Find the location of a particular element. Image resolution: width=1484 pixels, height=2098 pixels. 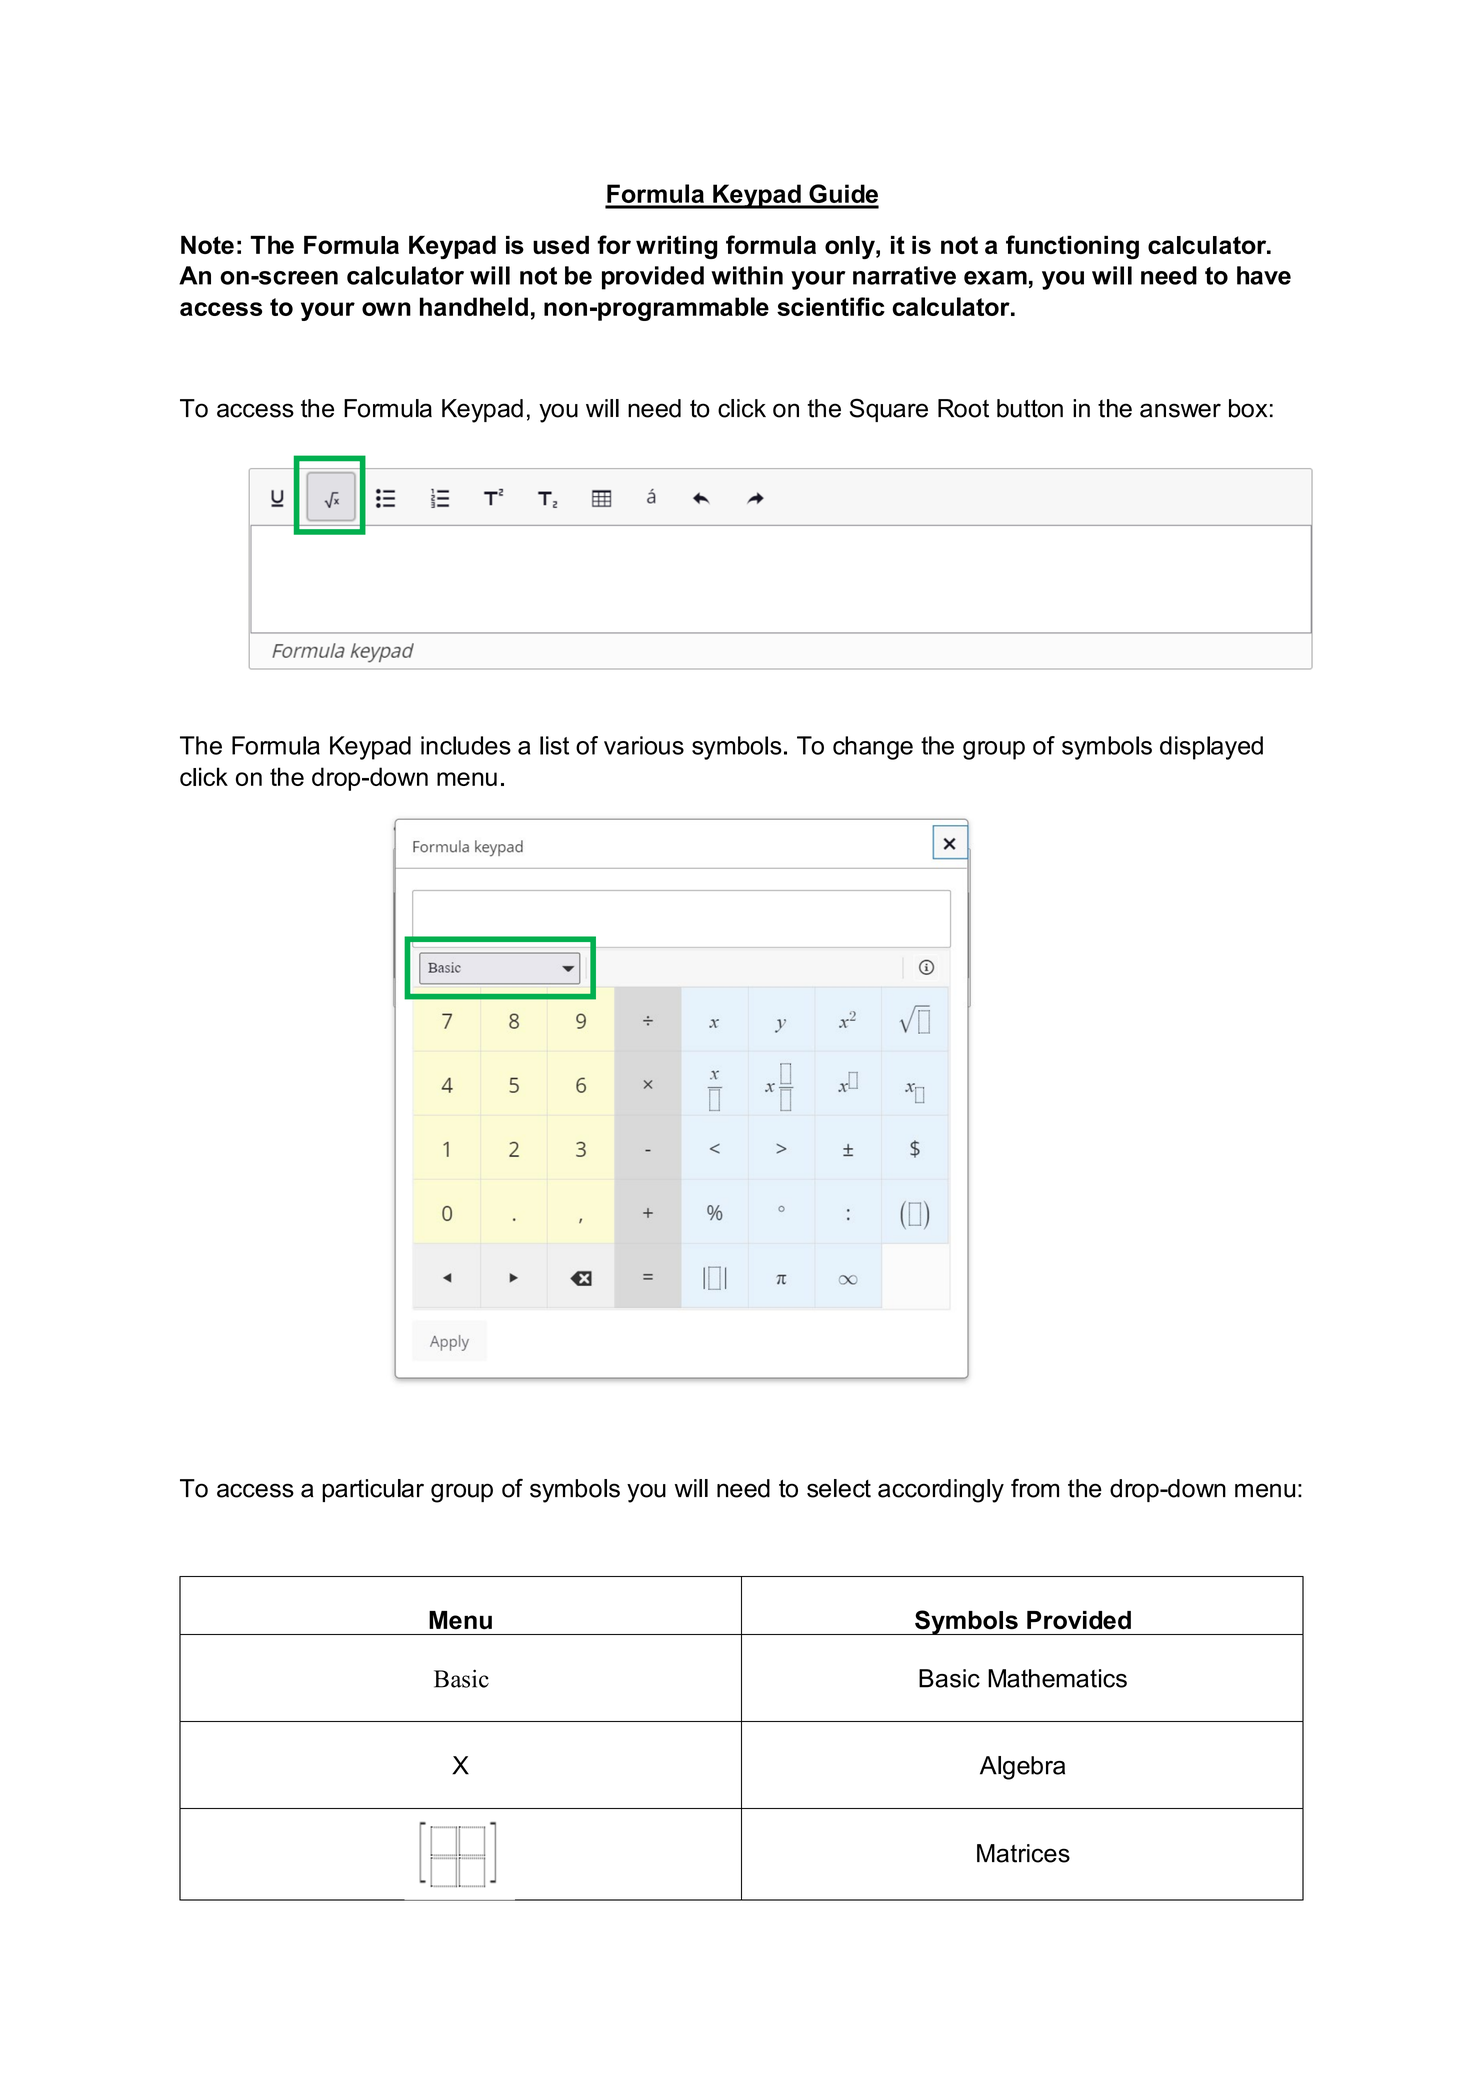

displayed is located at coordinates (1211, 748).
